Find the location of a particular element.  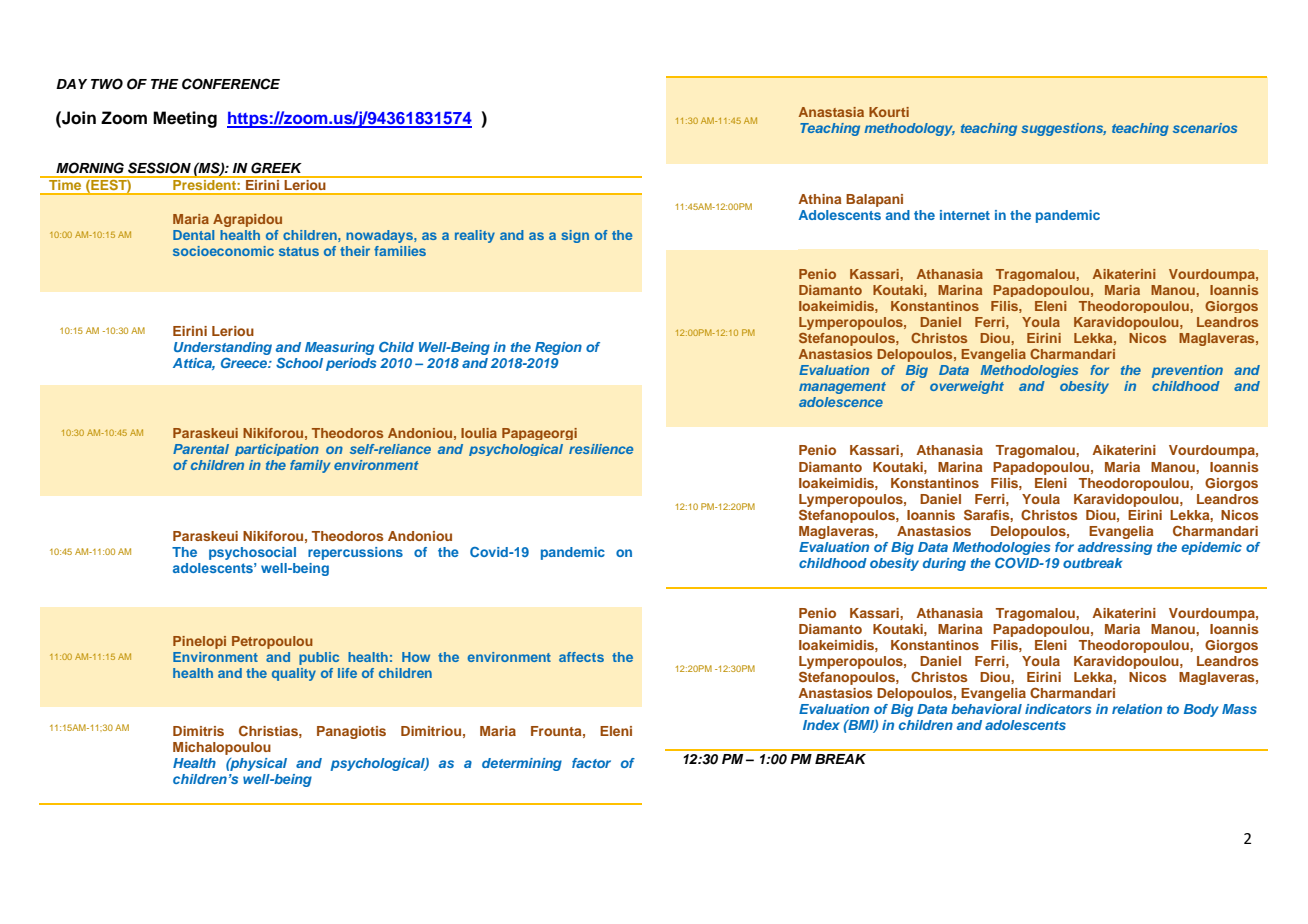

Understanding is located at coordinates (223, 348).
